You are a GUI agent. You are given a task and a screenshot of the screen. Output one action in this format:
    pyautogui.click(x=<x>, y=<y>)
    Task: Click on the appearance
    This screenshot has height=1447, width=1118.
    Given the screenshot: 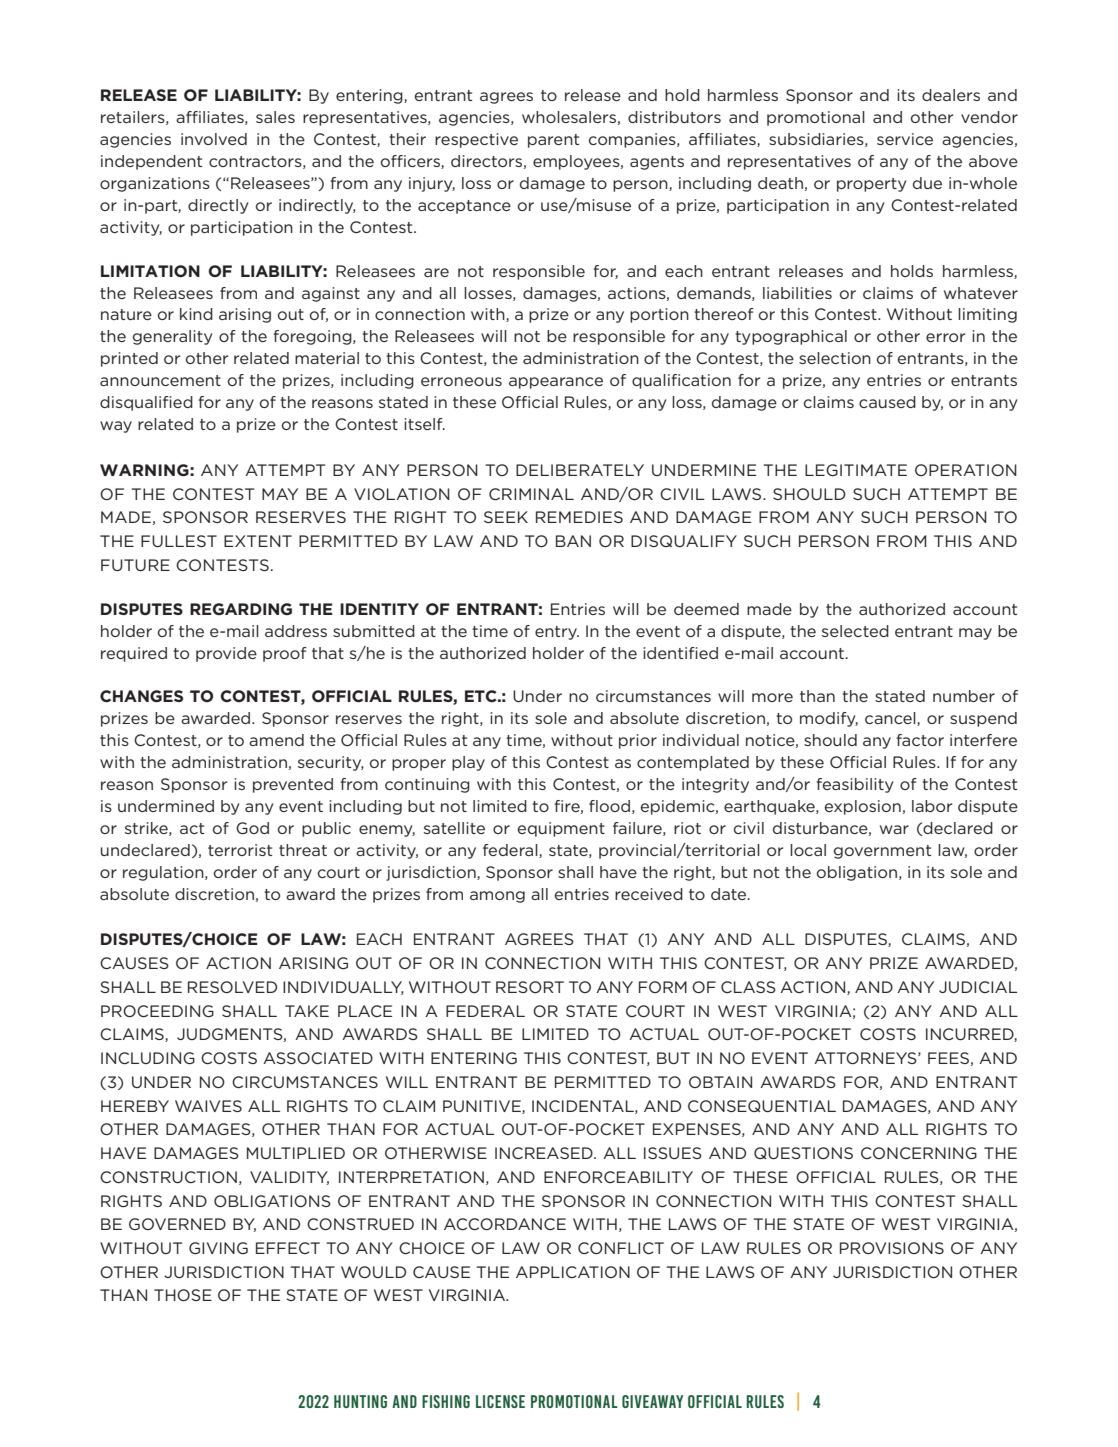 What is the action you would take?
    pyautogui.click(x=556, y=383)
